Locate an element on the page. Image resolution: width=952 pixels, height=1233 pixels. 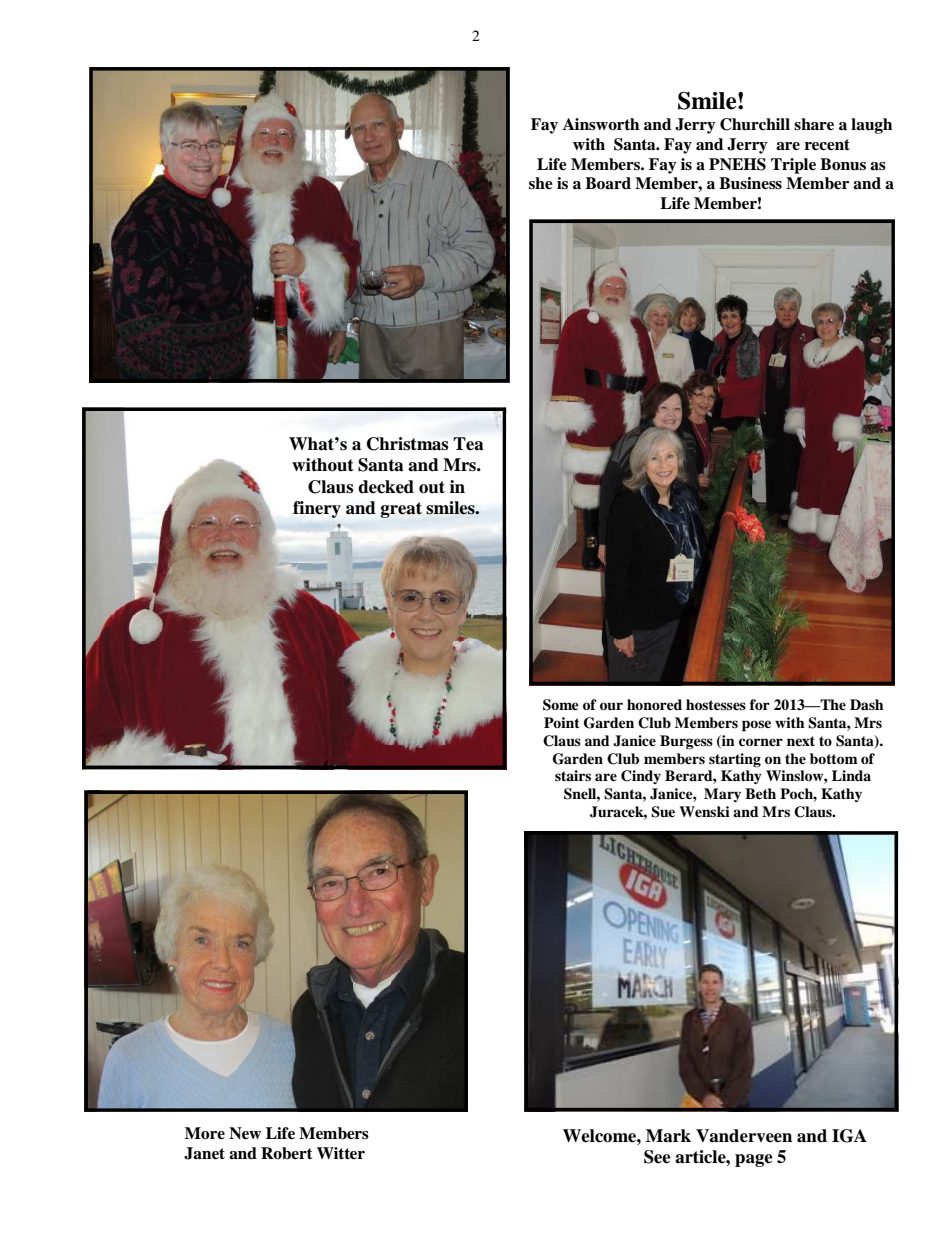
Triple is located at coordinates (793, 166).
